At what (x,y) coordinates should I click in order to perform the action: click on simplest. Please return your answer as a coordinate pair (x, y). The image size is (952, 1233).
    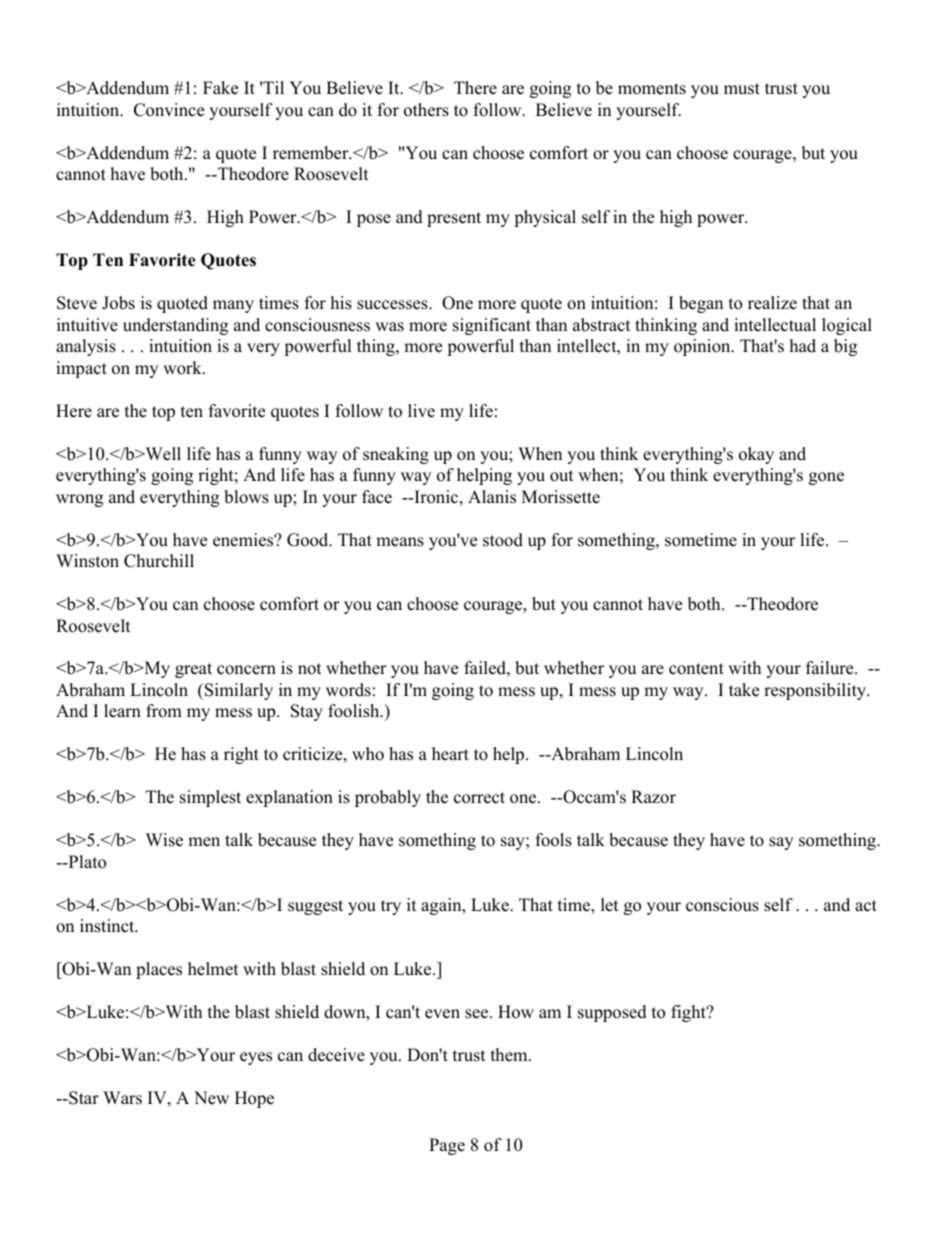
    Looking at the image, I should click on (210, 798).
